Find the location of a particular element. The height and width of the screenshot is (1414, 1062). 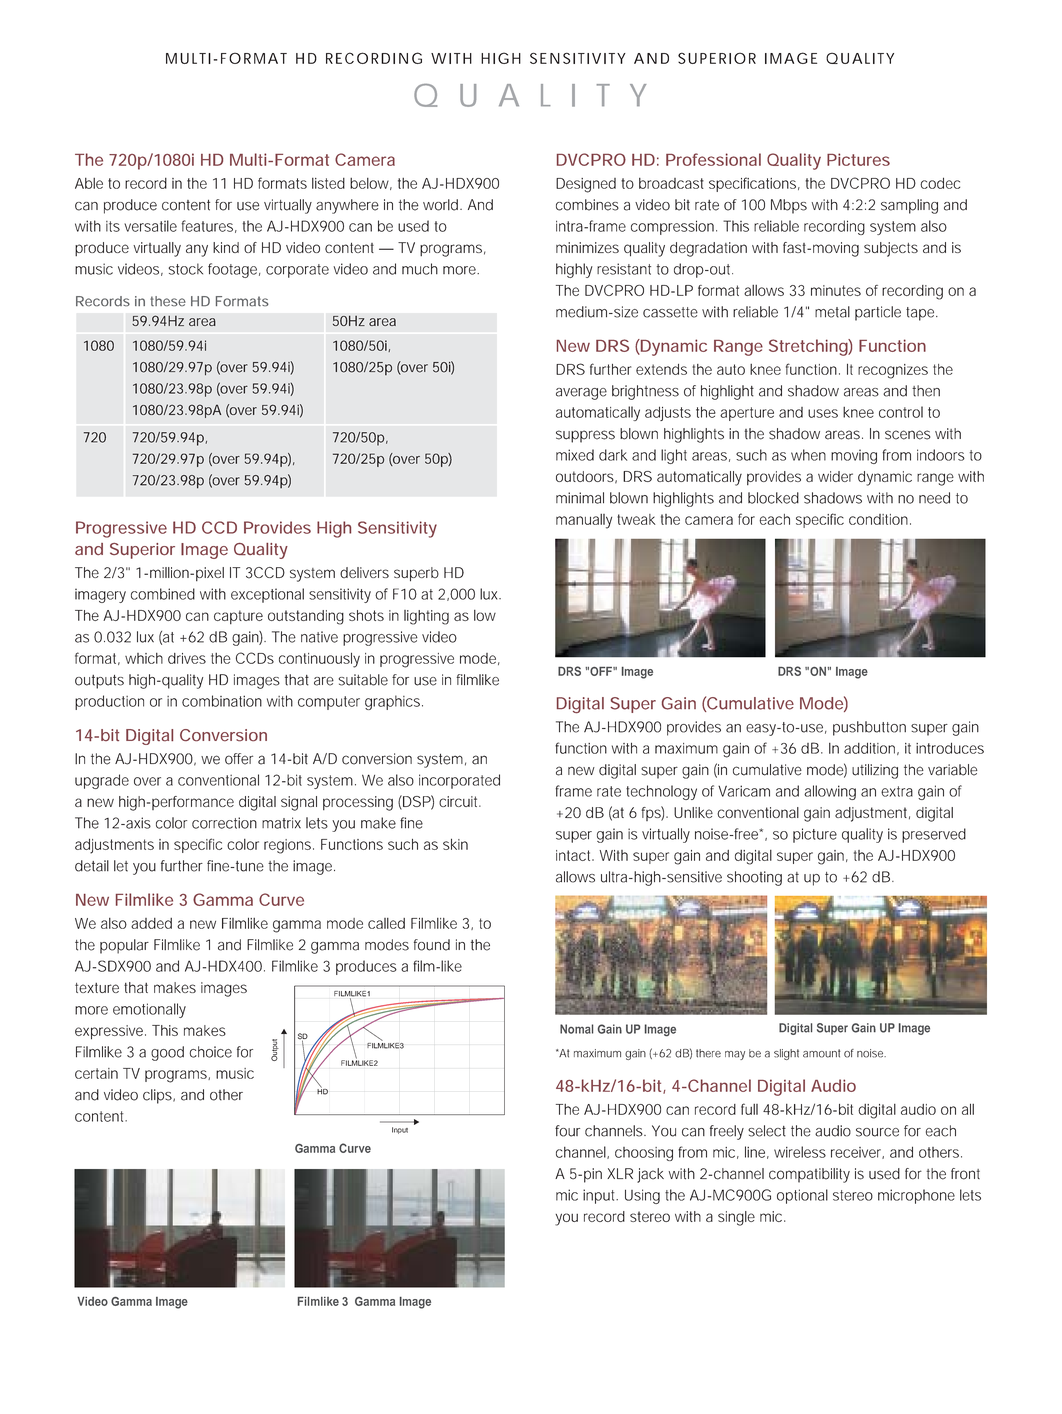

emotionally is located at coordinates (149, 1010).
